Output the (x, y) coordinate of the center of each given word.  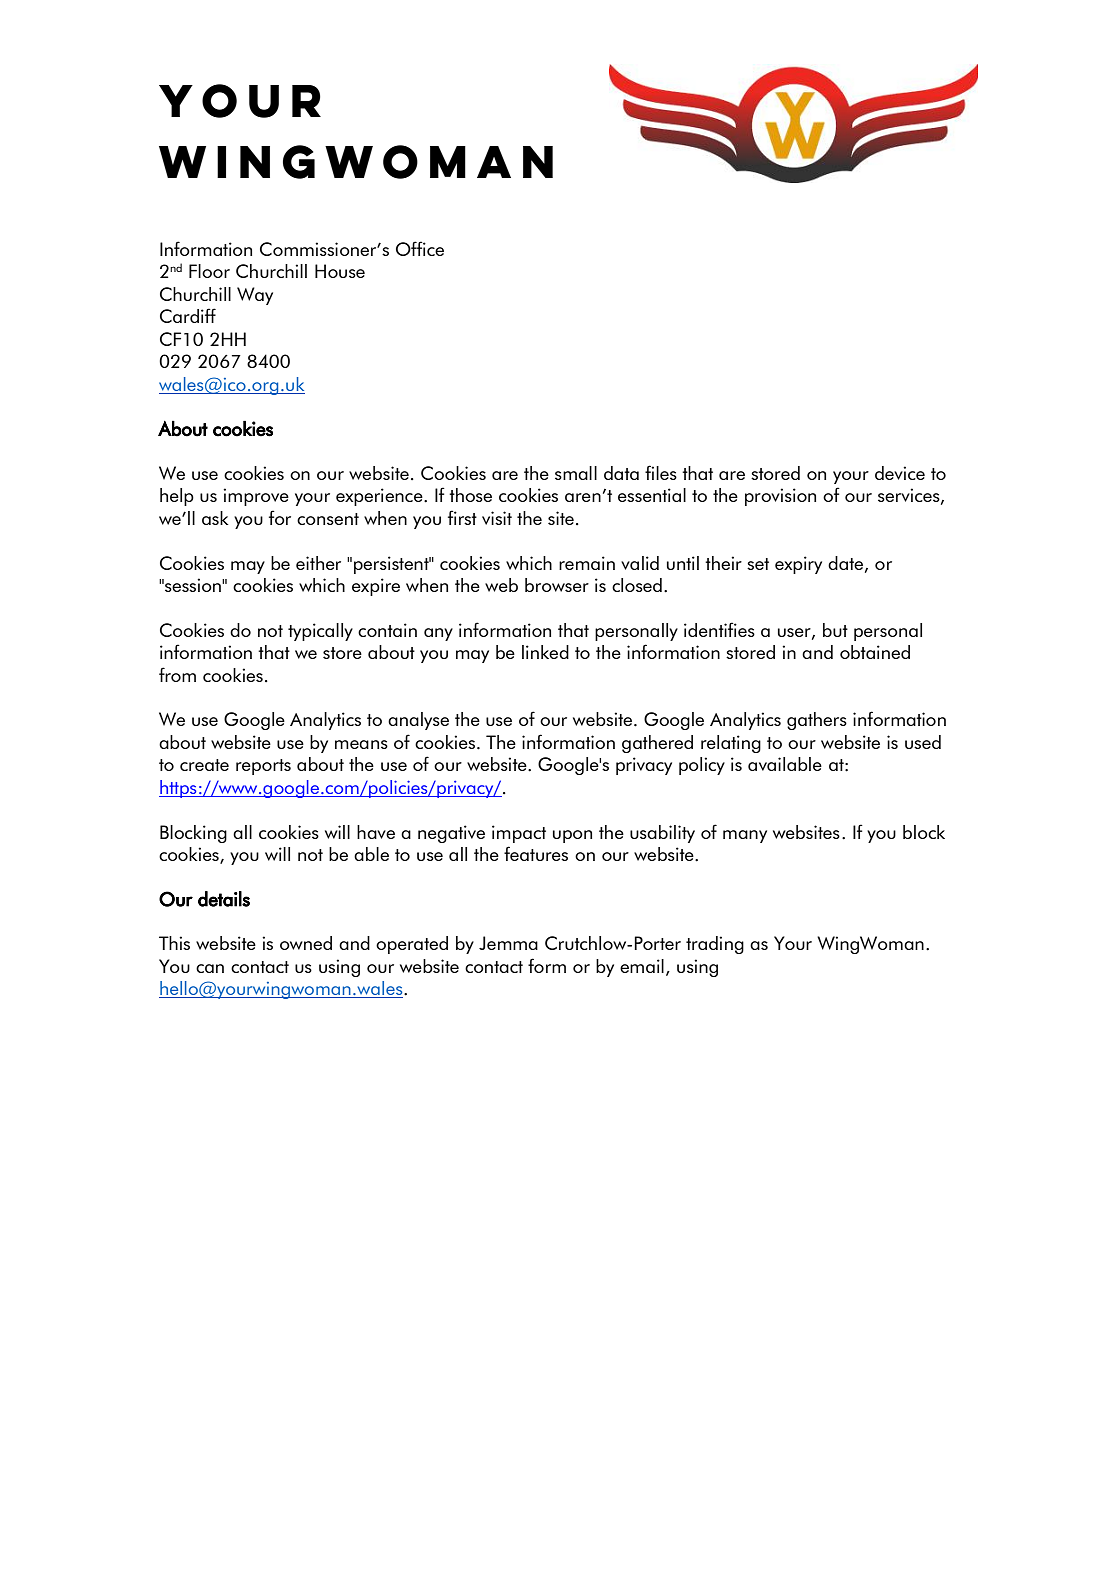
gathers (817, 721)
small (576, 473)
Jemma (508, 943)
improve (256, 497)
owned (306, 943)
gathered (657, 744)
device (900, 473)
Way (255, 296)
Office (420, 248)
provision (780, 497)
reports (263, 767)
